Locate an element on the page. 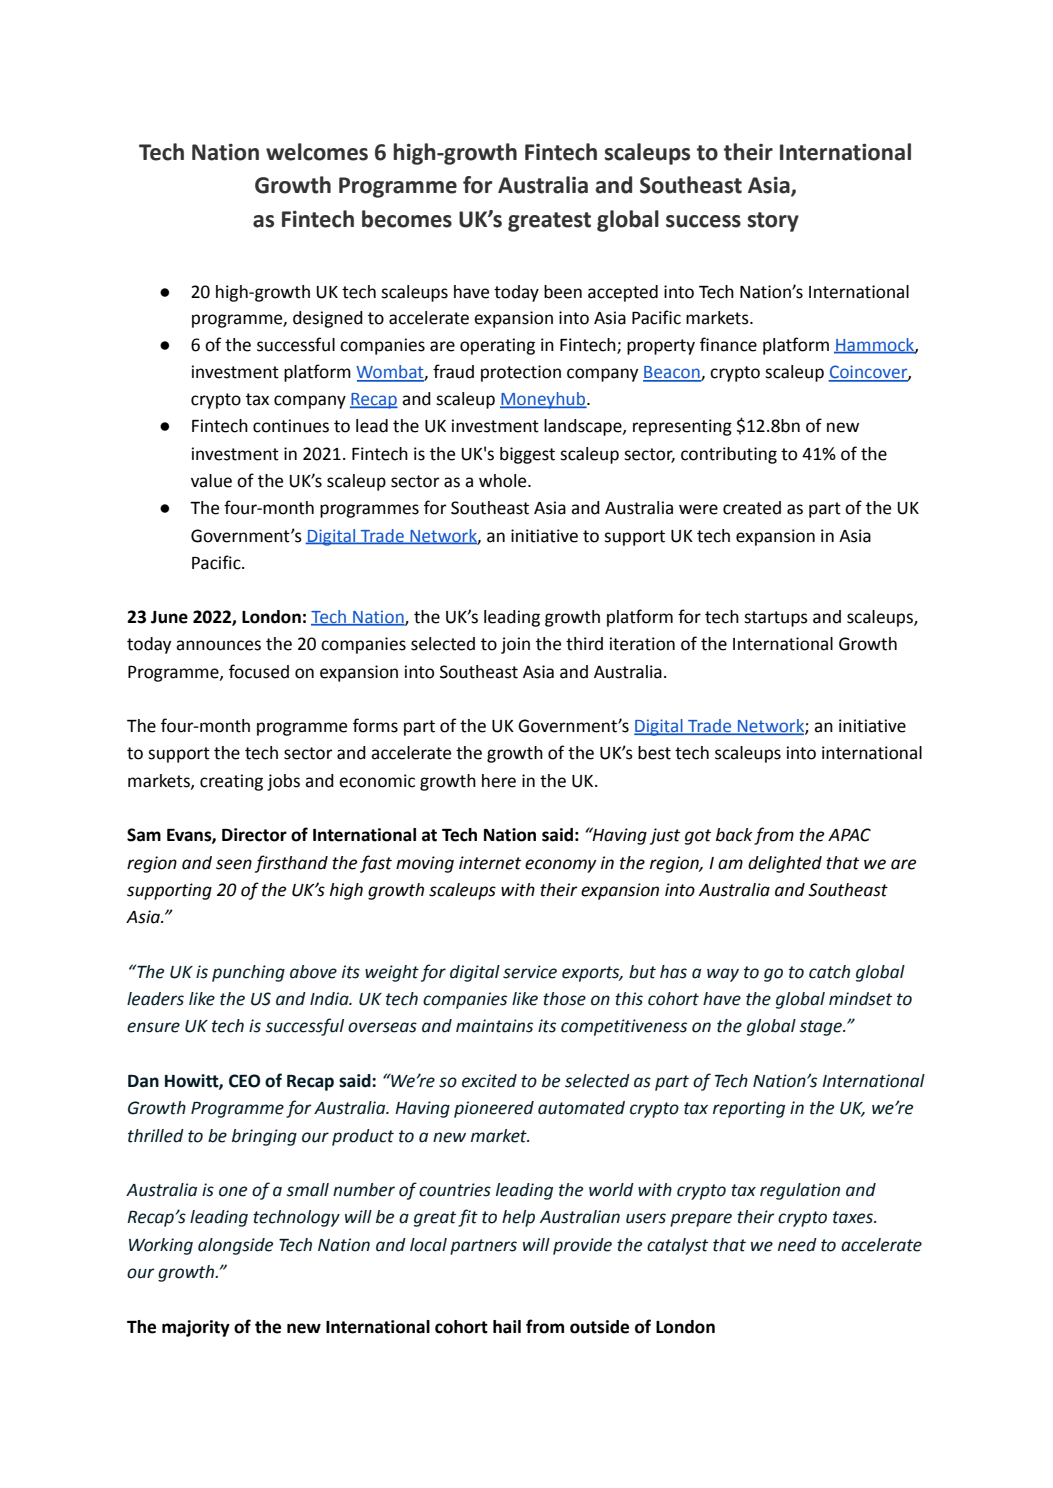 Image resolution: width=1053 pixels, height=1488 pixels. best is located at coordinates (654, 753).
